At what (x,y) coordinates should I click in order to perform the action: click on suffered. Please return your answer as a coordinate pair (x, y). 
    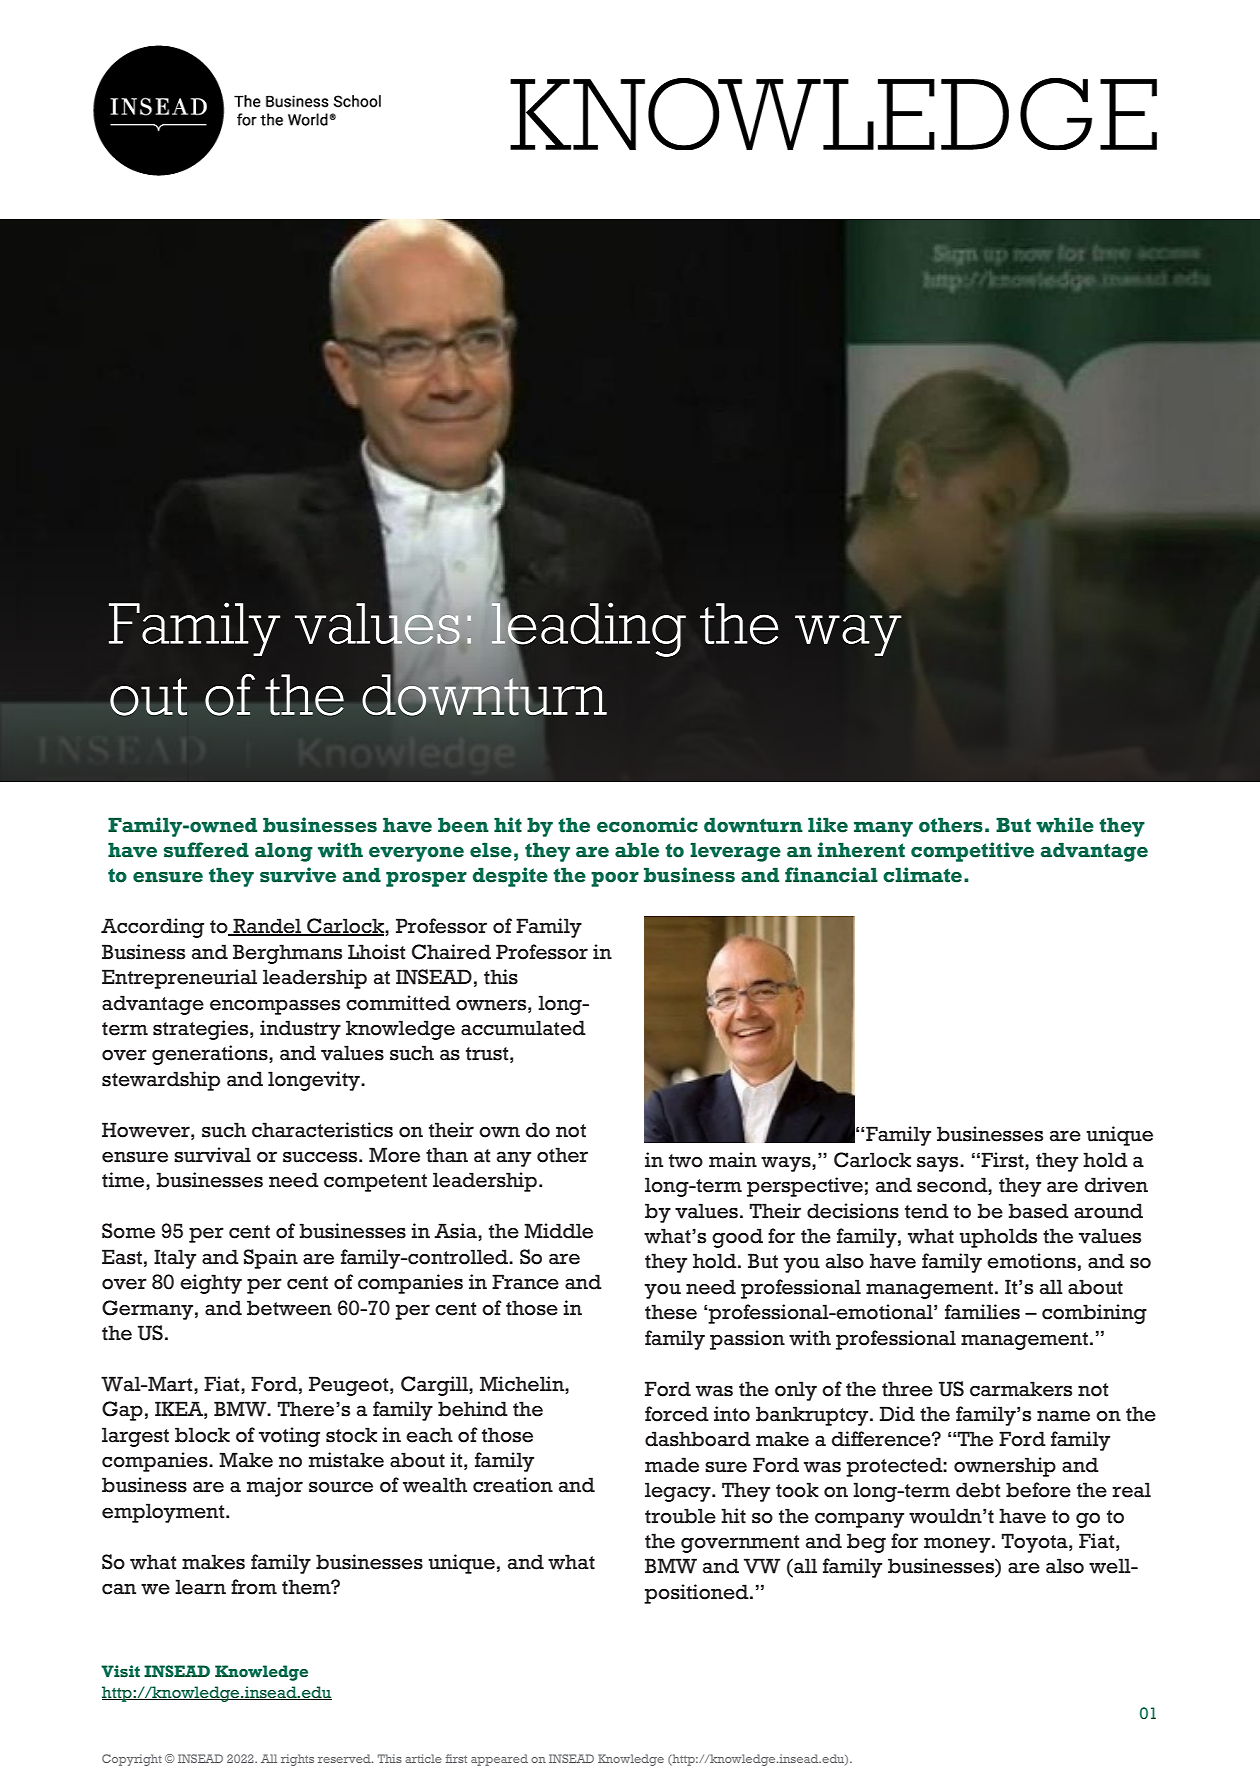
    Looking at the image, I should click on (206, 850).
